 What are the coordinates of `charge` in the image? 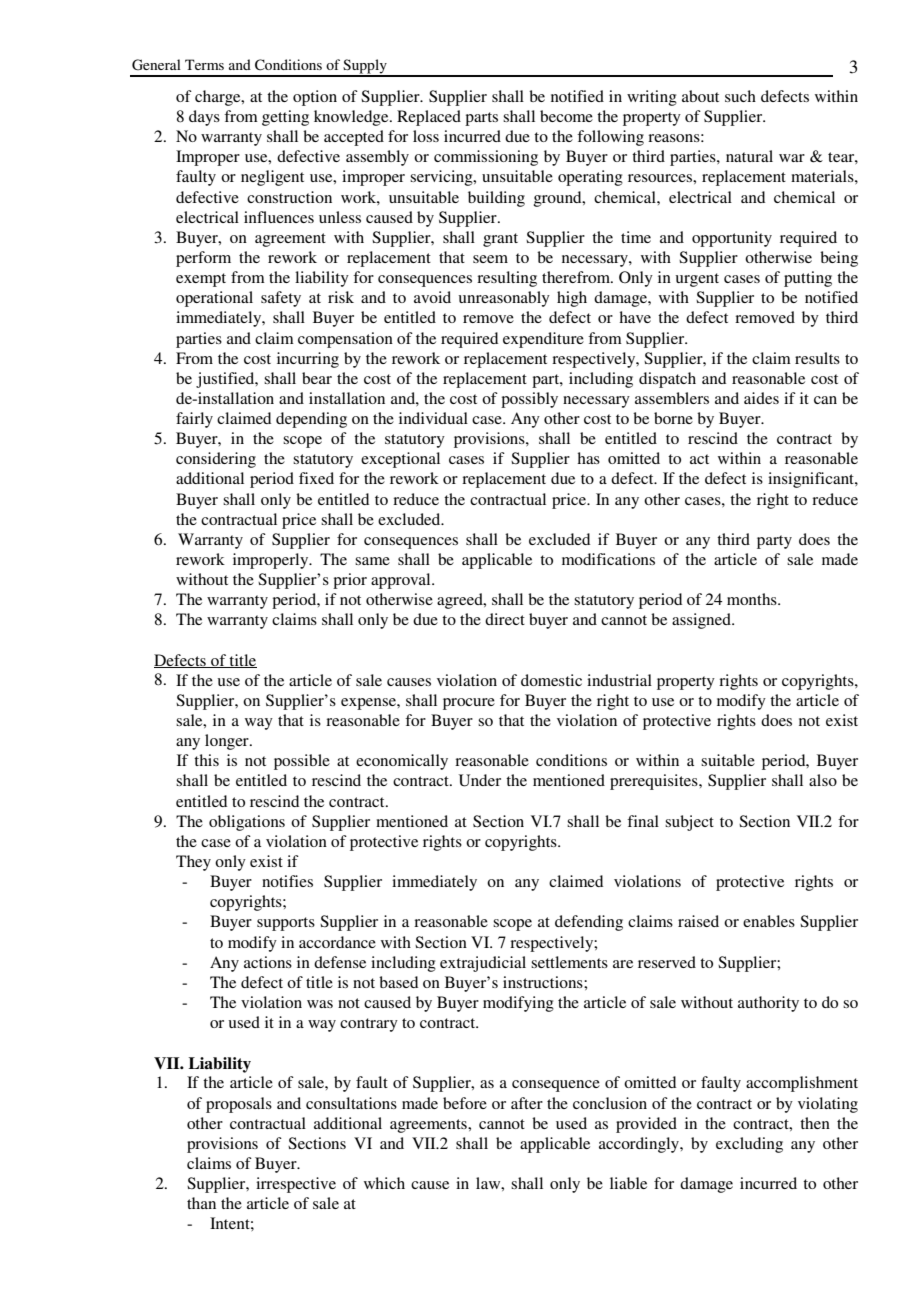 It's located at (219, 98).
